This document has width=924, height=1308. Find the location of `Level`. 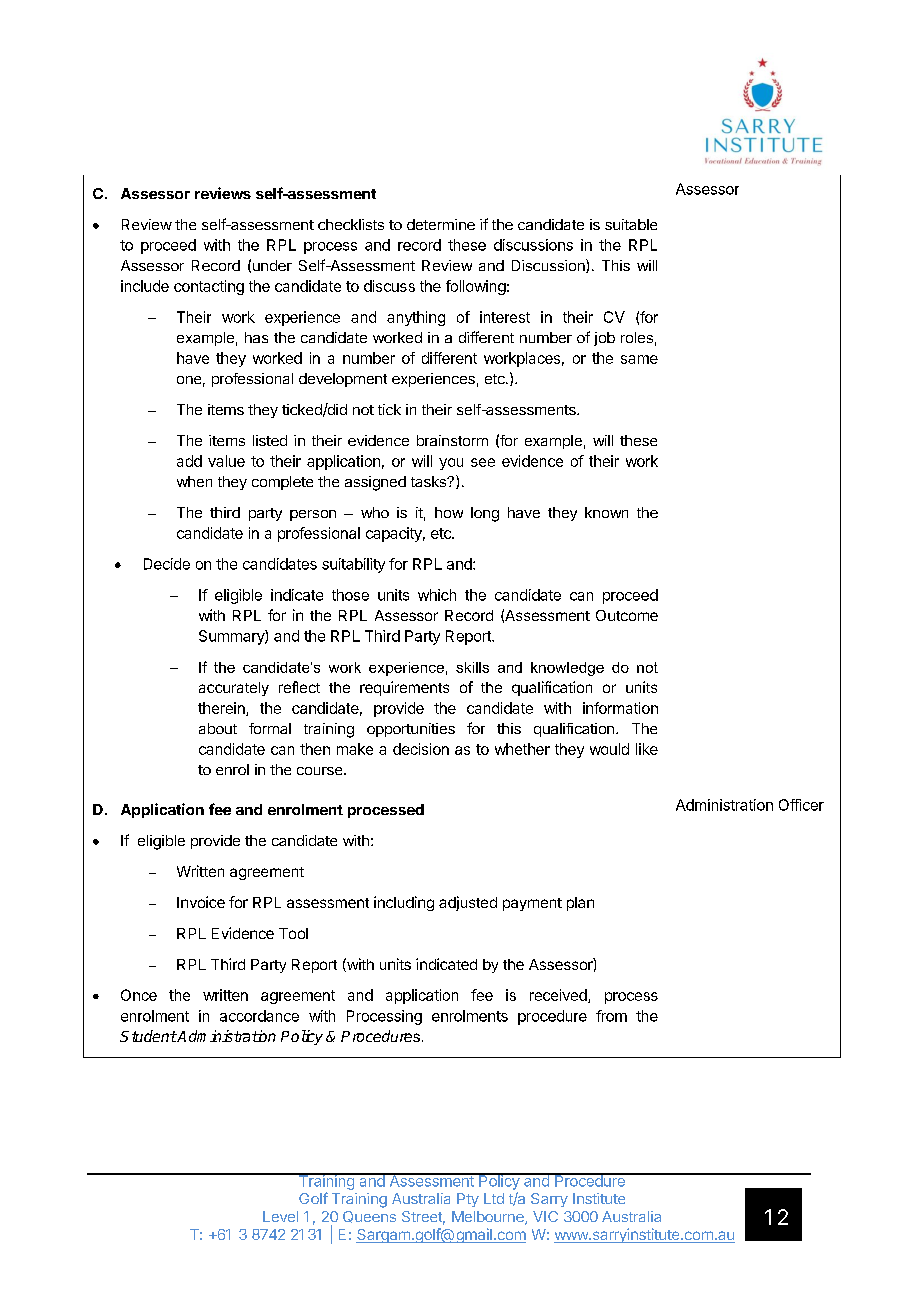

Level is located at coordinates (280, 1216).
